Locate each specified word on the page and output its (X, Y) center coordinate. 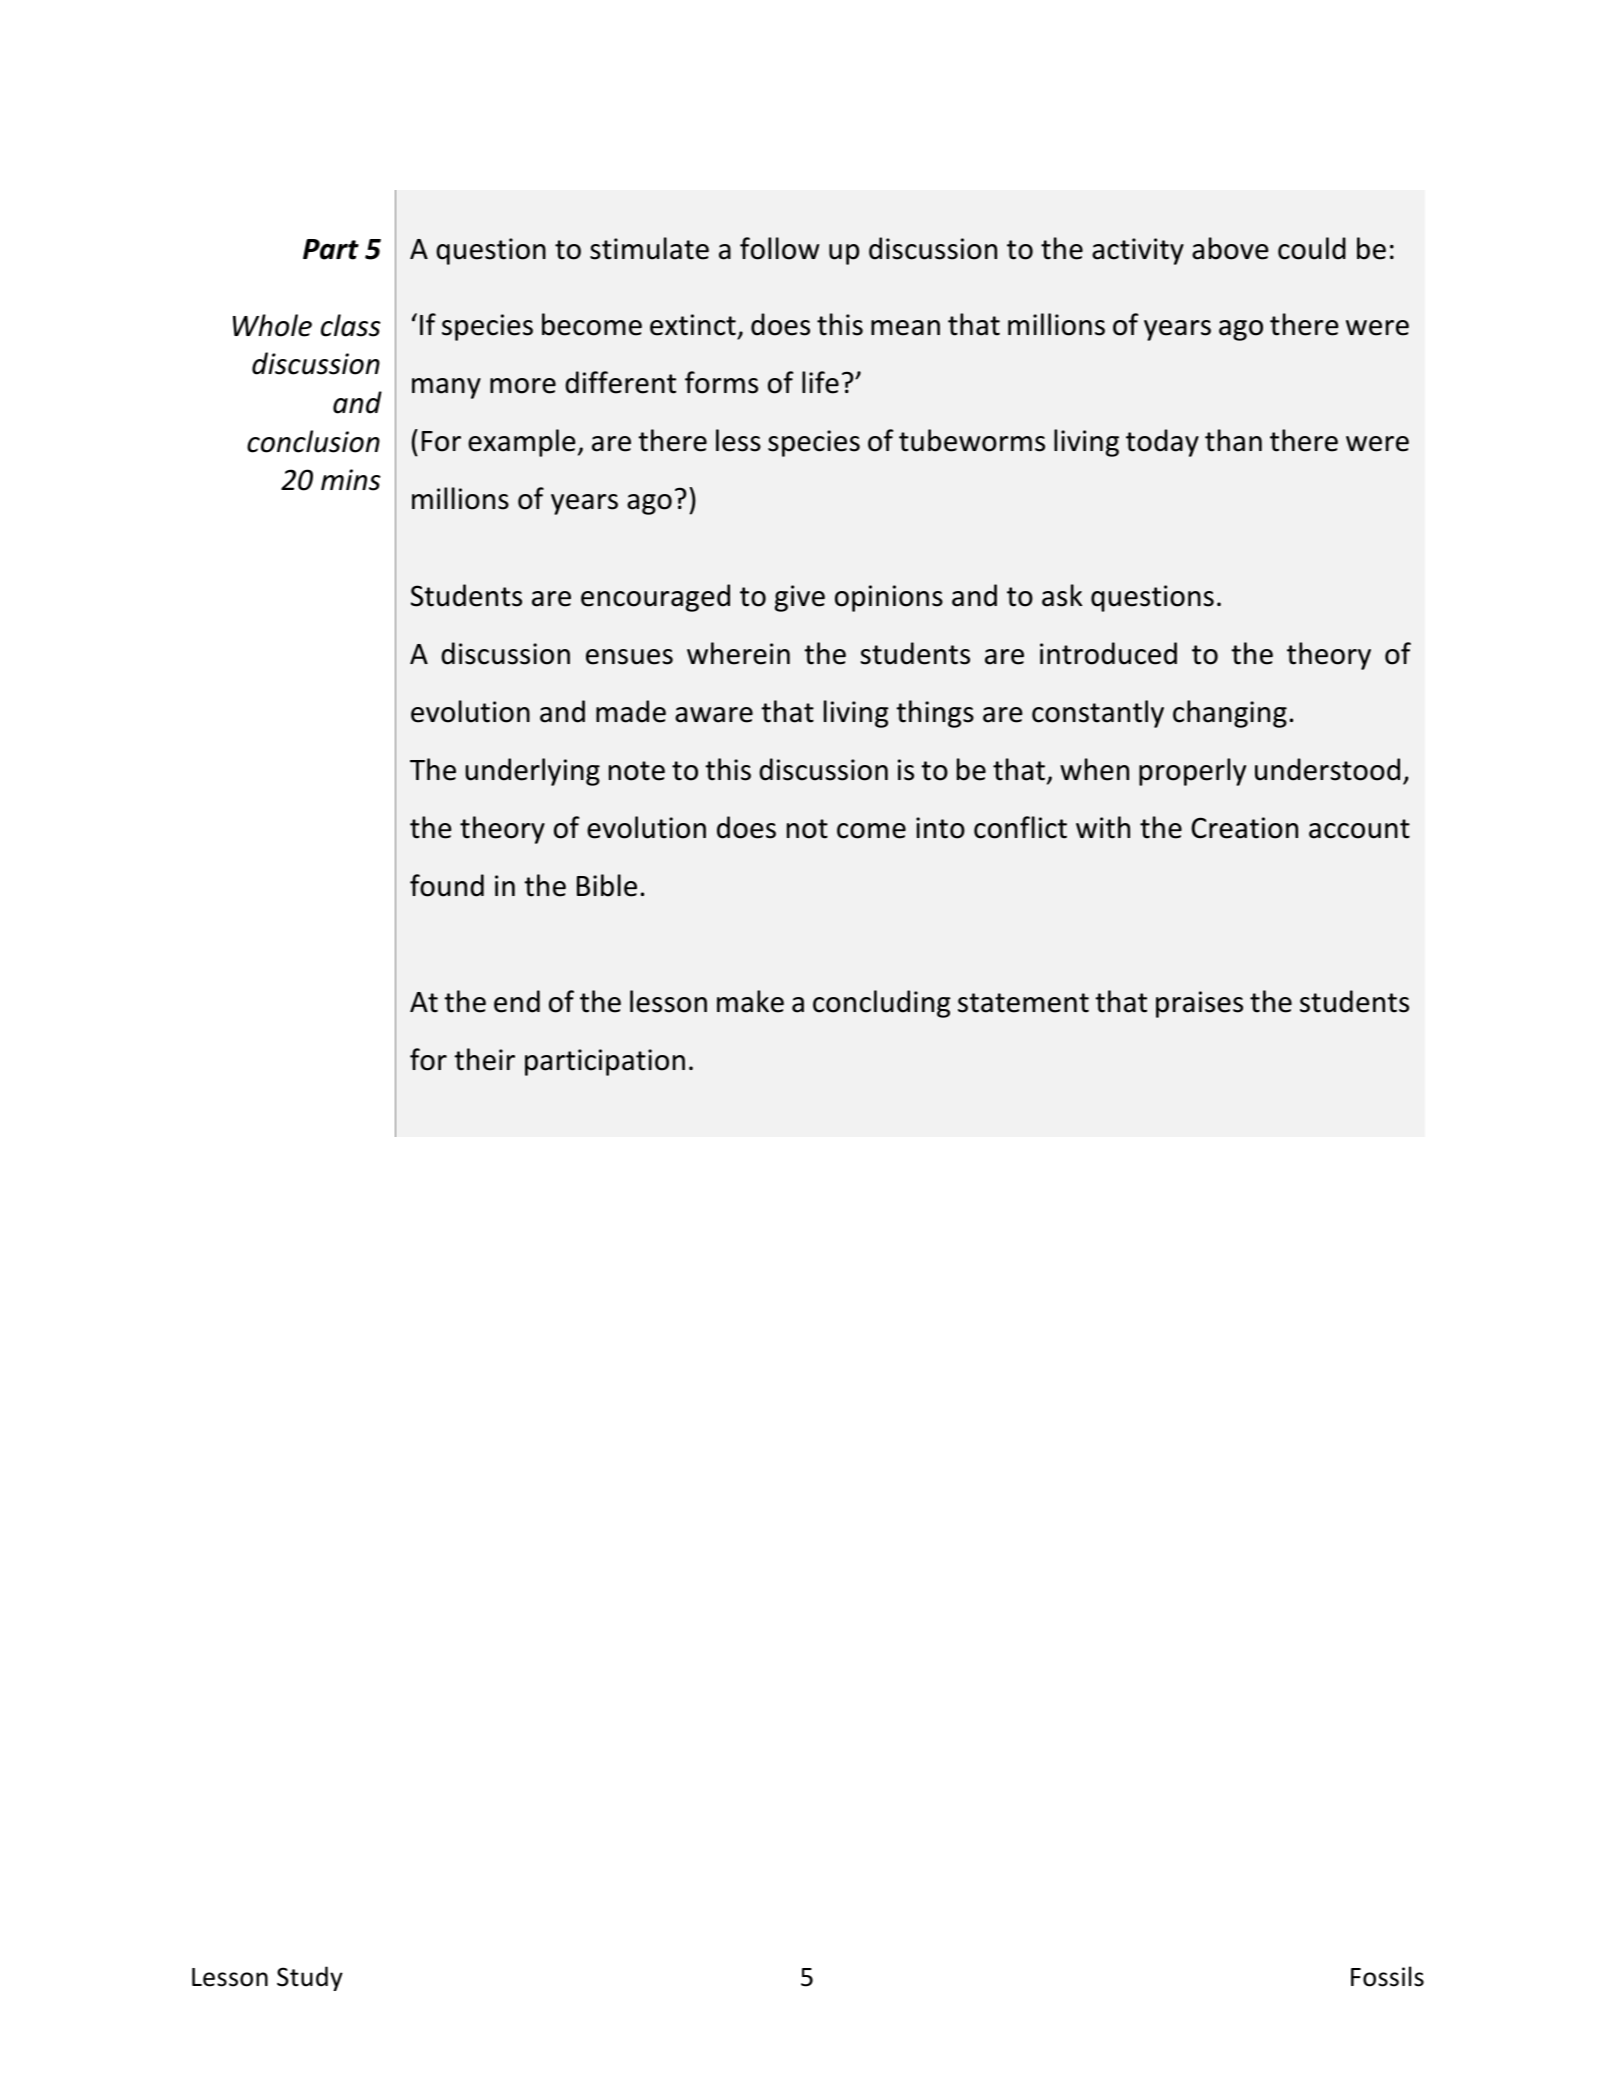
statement (1023, 1003)
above (1230, 248)
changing (1230, 714)
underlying (532, 772)
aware (714, 715)
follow (779, 248)
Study (310, 1978)
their (484, 1059)
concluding (882, 1004)
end (517, 1001)
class (351, 325)
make (750, 1001)
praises (1199, 1004)
